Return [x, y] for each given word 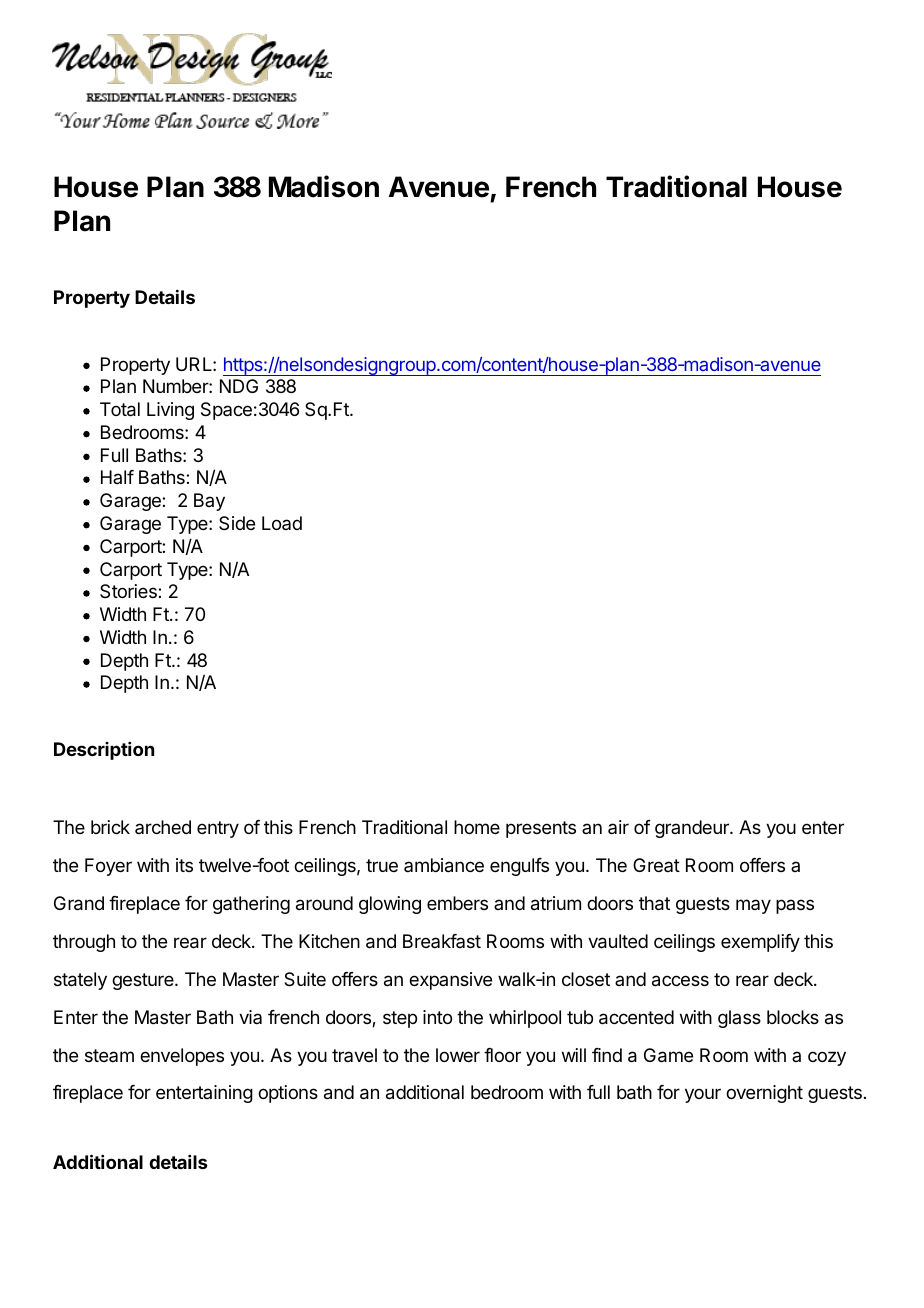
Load [282, 523]
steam [109, 1055]
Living [170, 411]
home [477, 827]
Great [656, 865]
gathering [251, 905]
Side [237, 523]
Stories [129, 591]
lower [458, 1055]
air [618, 827]
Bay [209, 502]
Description [104, 751]
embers [457, 903]
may [753, 906]
